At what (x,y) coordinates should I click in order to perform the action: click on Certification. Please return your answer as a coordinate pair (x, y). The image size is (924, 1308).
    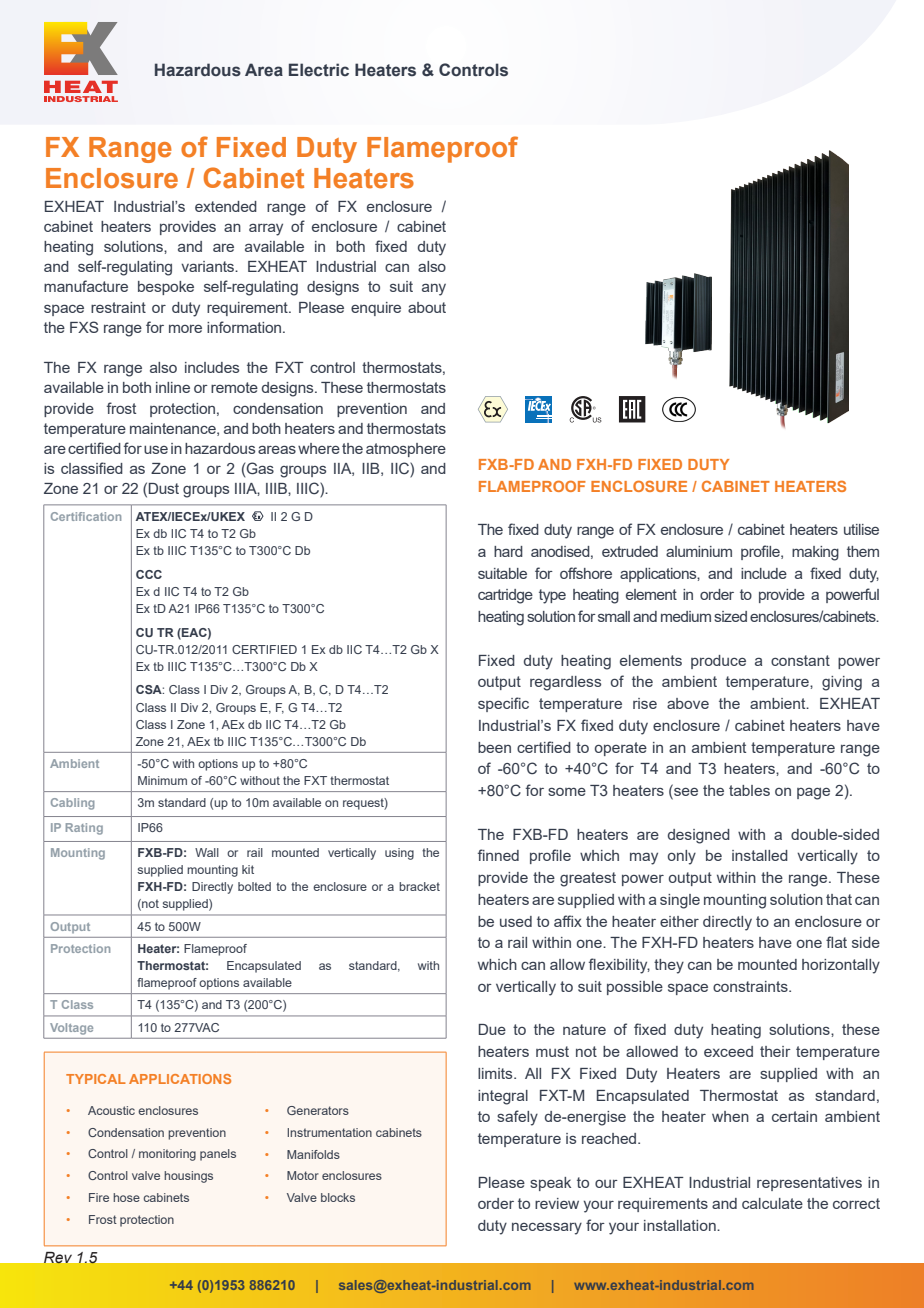
    Looking at the image, I should click on (86, 516).
